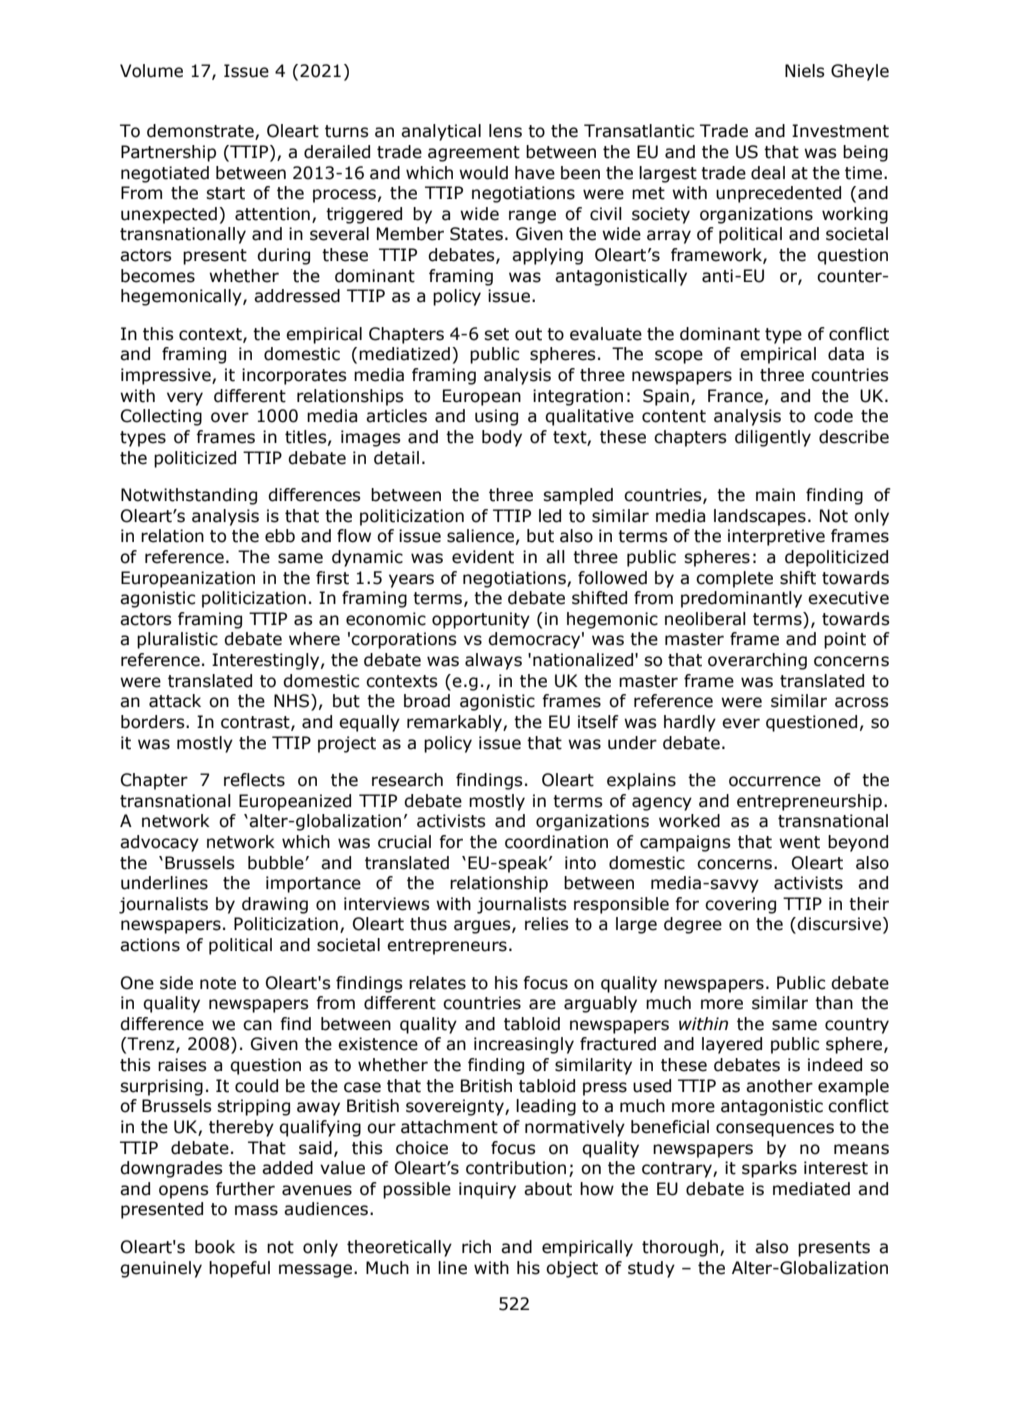  Describe the element at coordinates (280, 536) in the image. I see `ebb` at that location.
